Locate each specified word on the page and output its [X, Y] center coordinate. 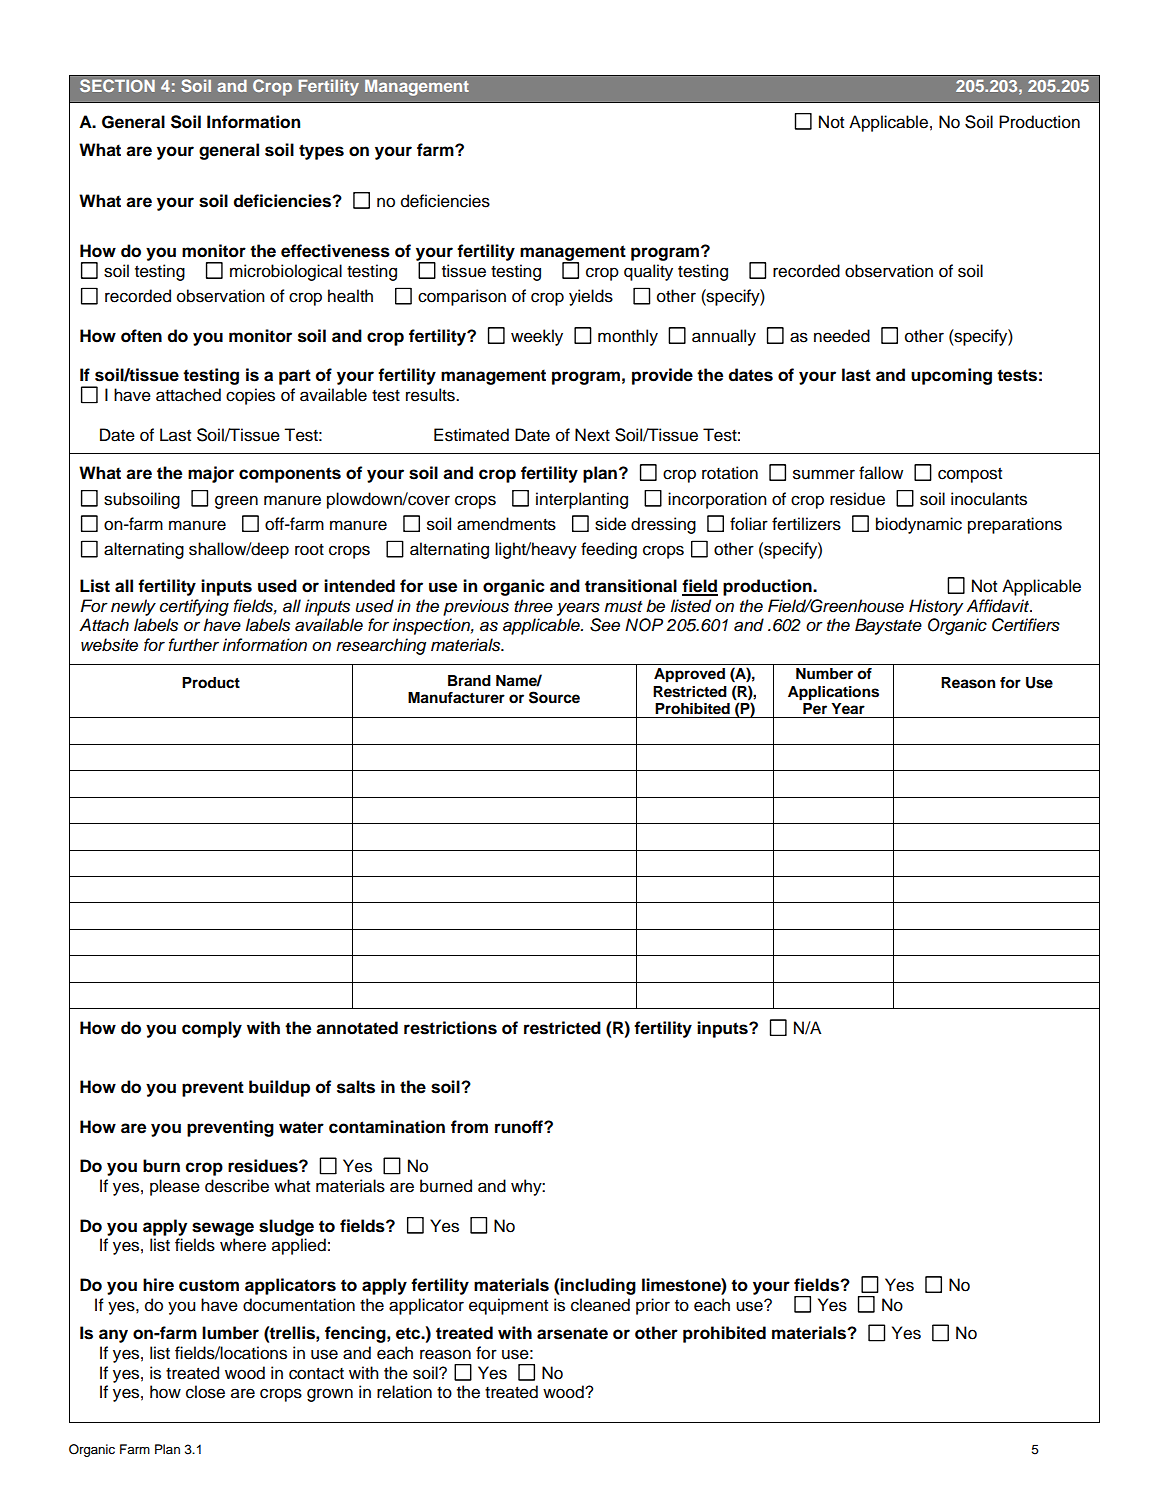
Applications [833, 693]
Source [554, 697]
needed [842, 336]
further [193, 645]
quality [648, 272]
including [597, 1286]
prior [653, 1306]
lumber [230, 1333]
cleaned [600, 1305]
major [211, 474]
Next [592, 435]
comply [212, 1029]
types [321, 152]
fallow [881, 473]
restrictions [450, 1028]
